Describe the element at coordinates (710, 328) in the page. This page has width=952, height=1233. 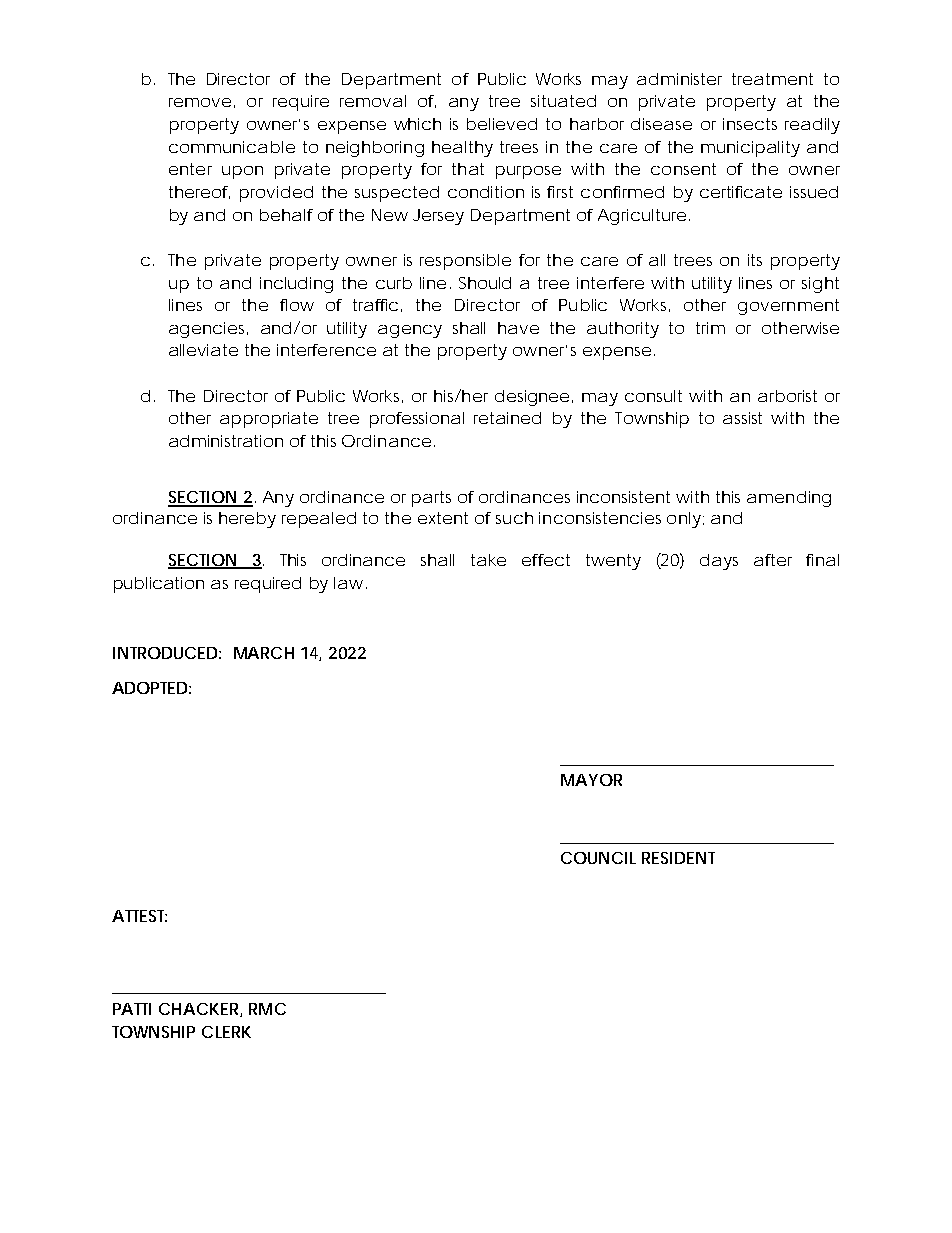
I see `trim` at that location.
